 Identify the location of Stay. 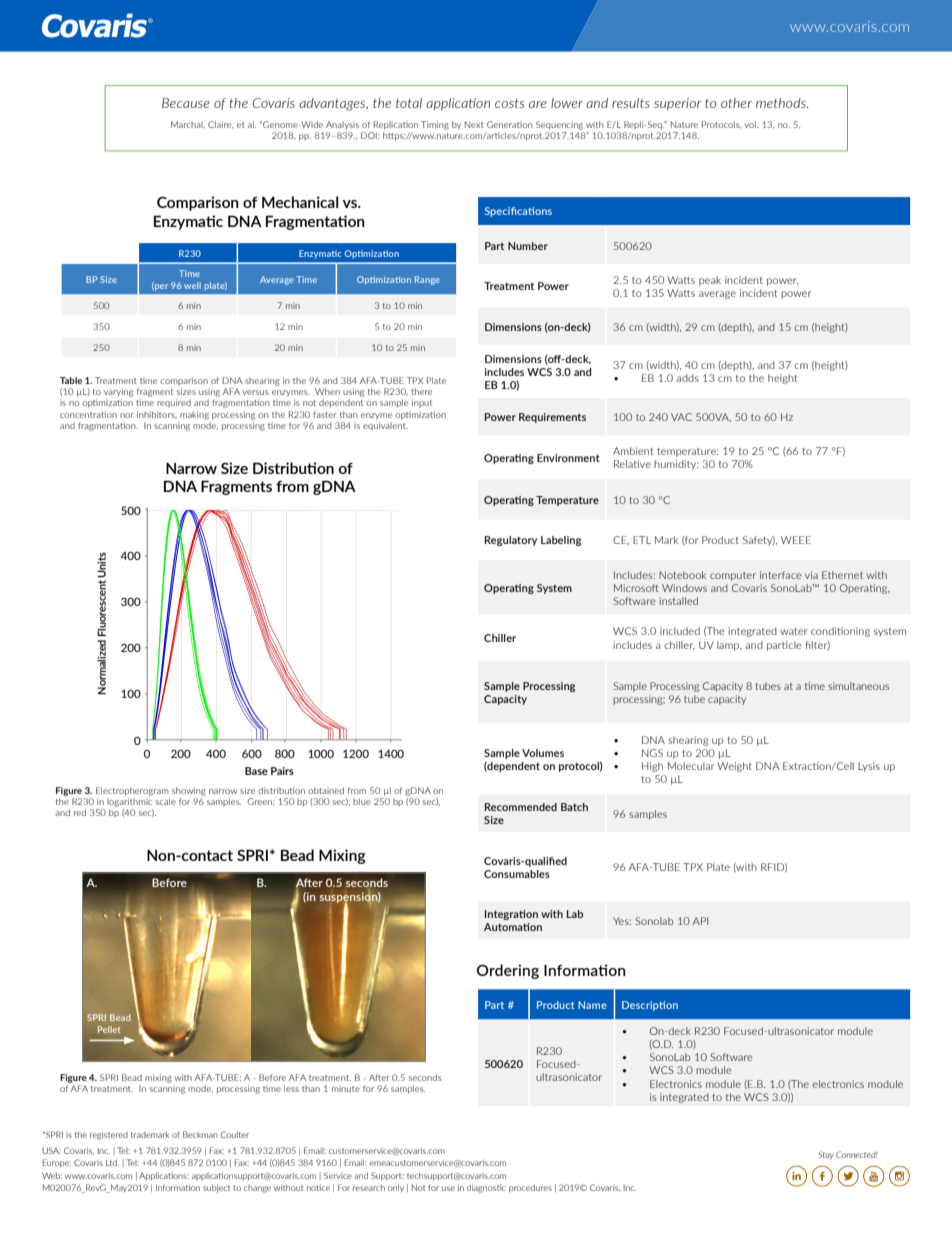
(826, 1155).
